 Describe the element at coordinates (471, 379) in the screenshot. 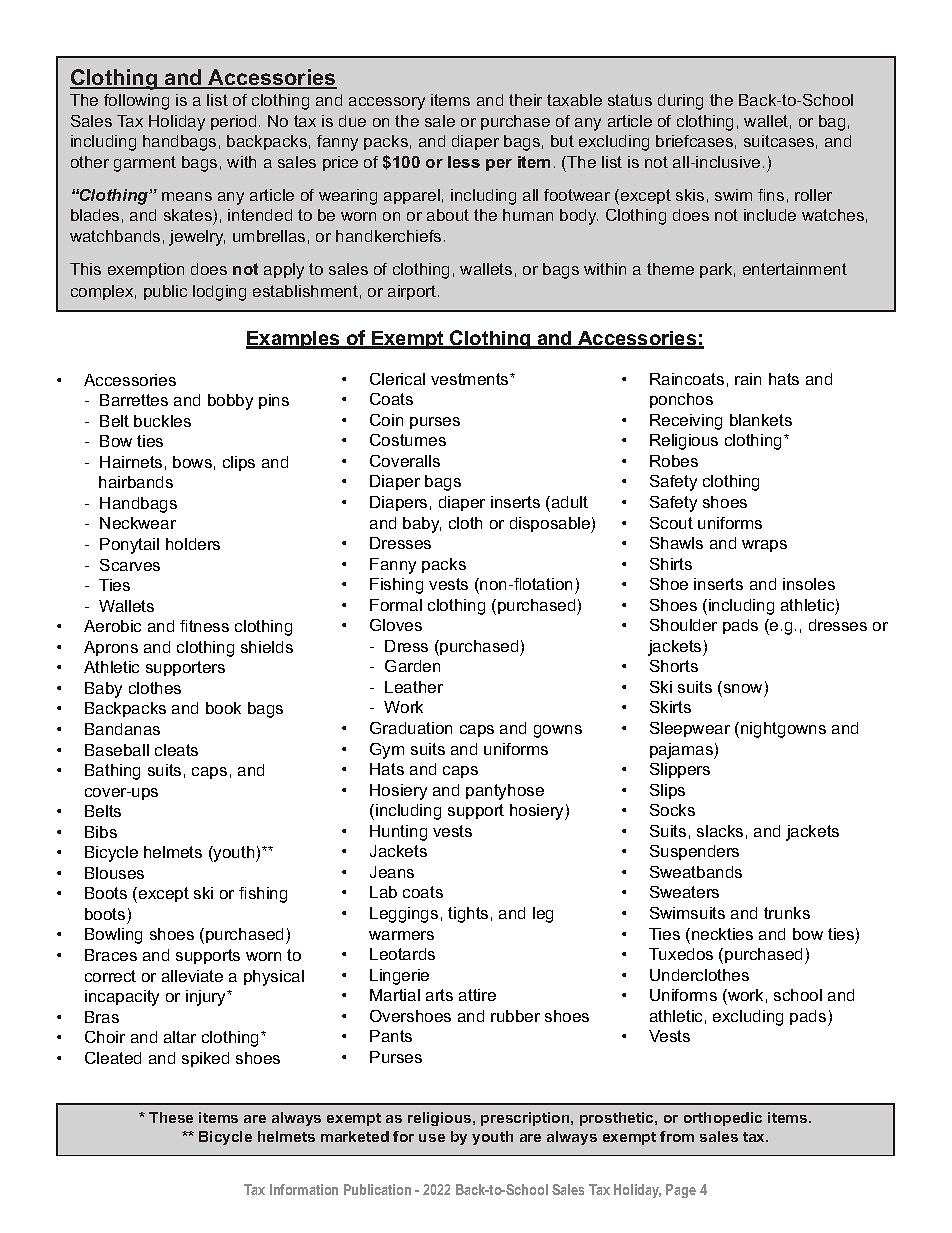

I see `vestments` at that location.
